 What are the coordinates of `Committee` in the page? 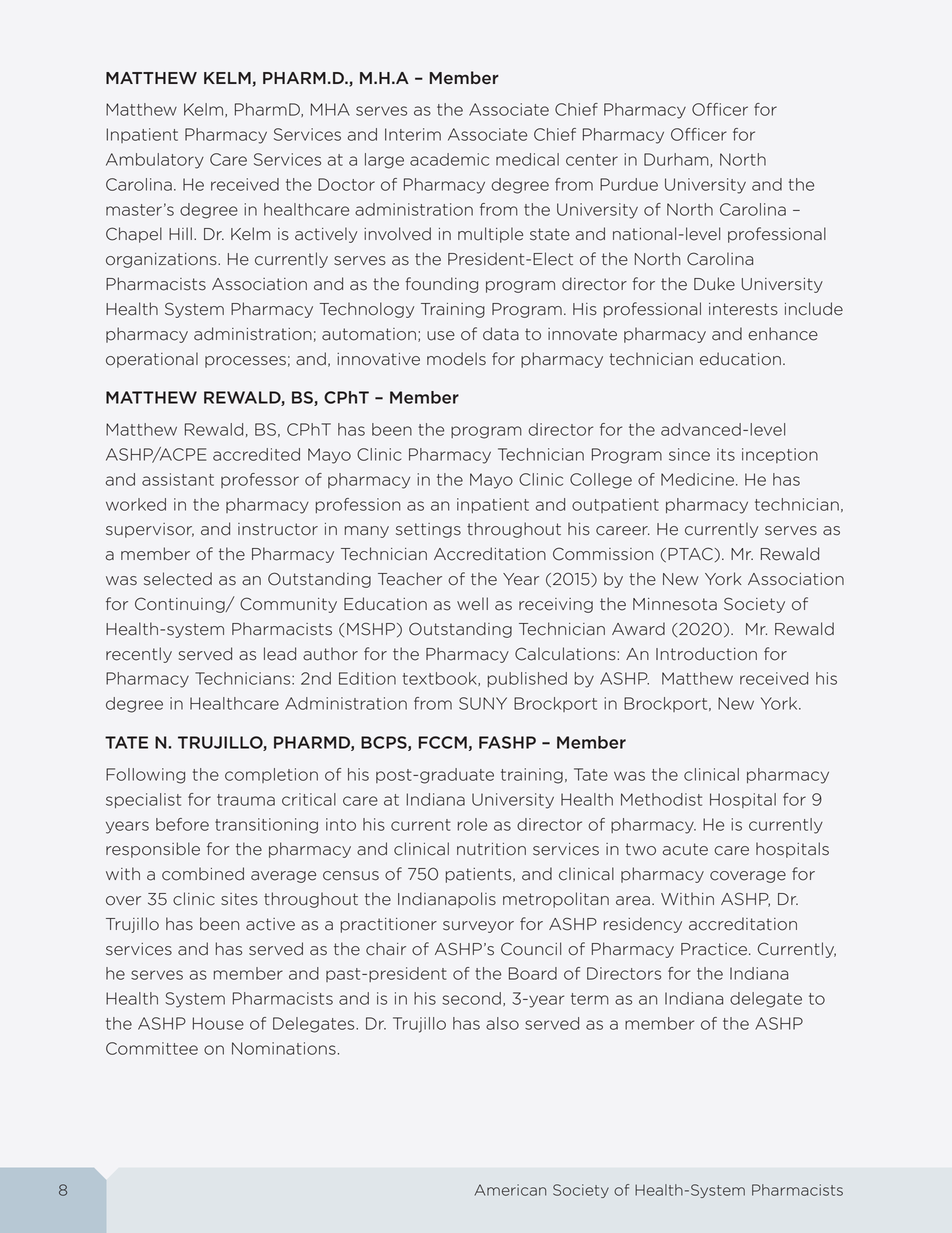 It's located at (152, 1048).
